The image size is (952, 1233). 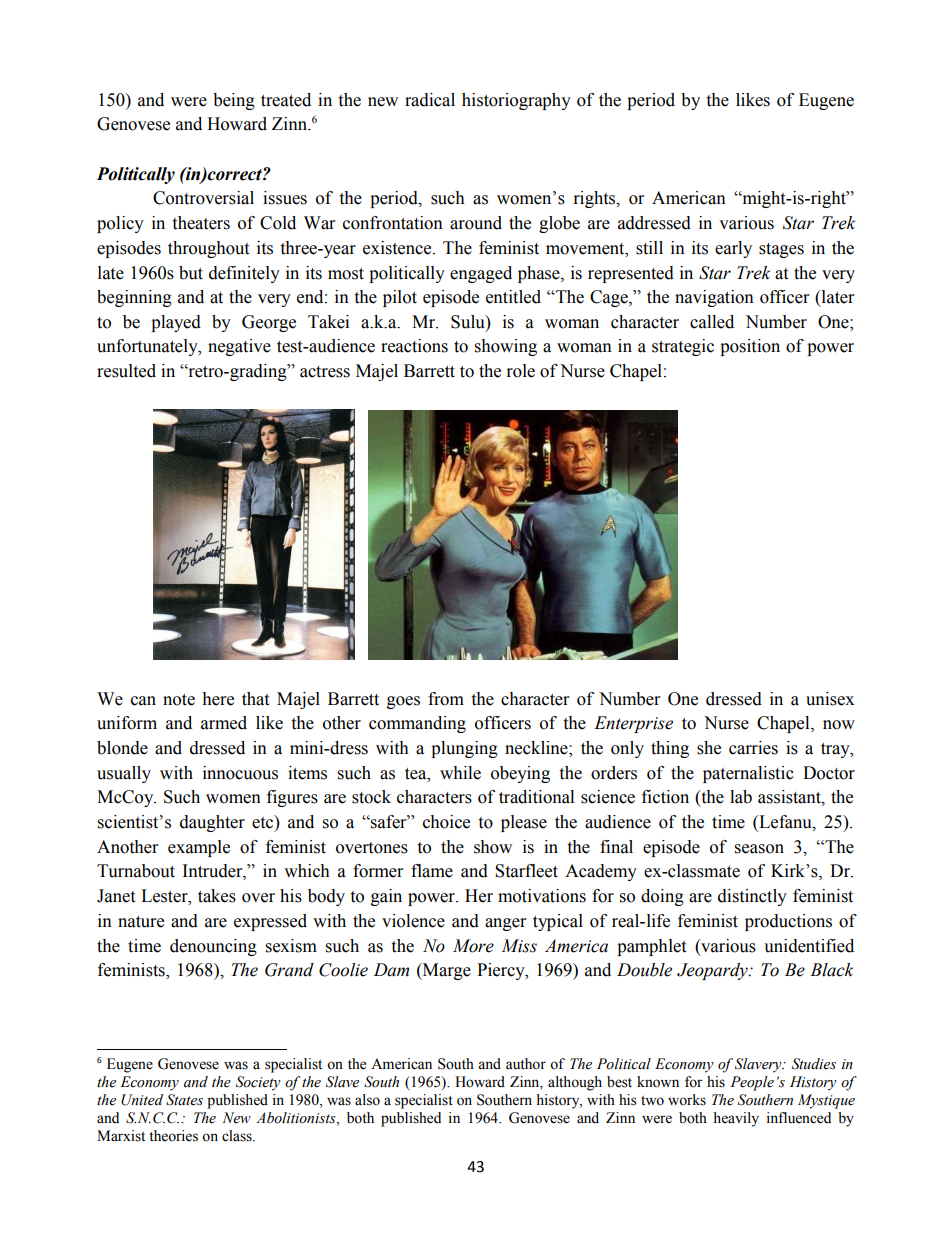 What do you see at coordinates (733, 249) in the document?
I see `early` at bounding box center [733, 249].
